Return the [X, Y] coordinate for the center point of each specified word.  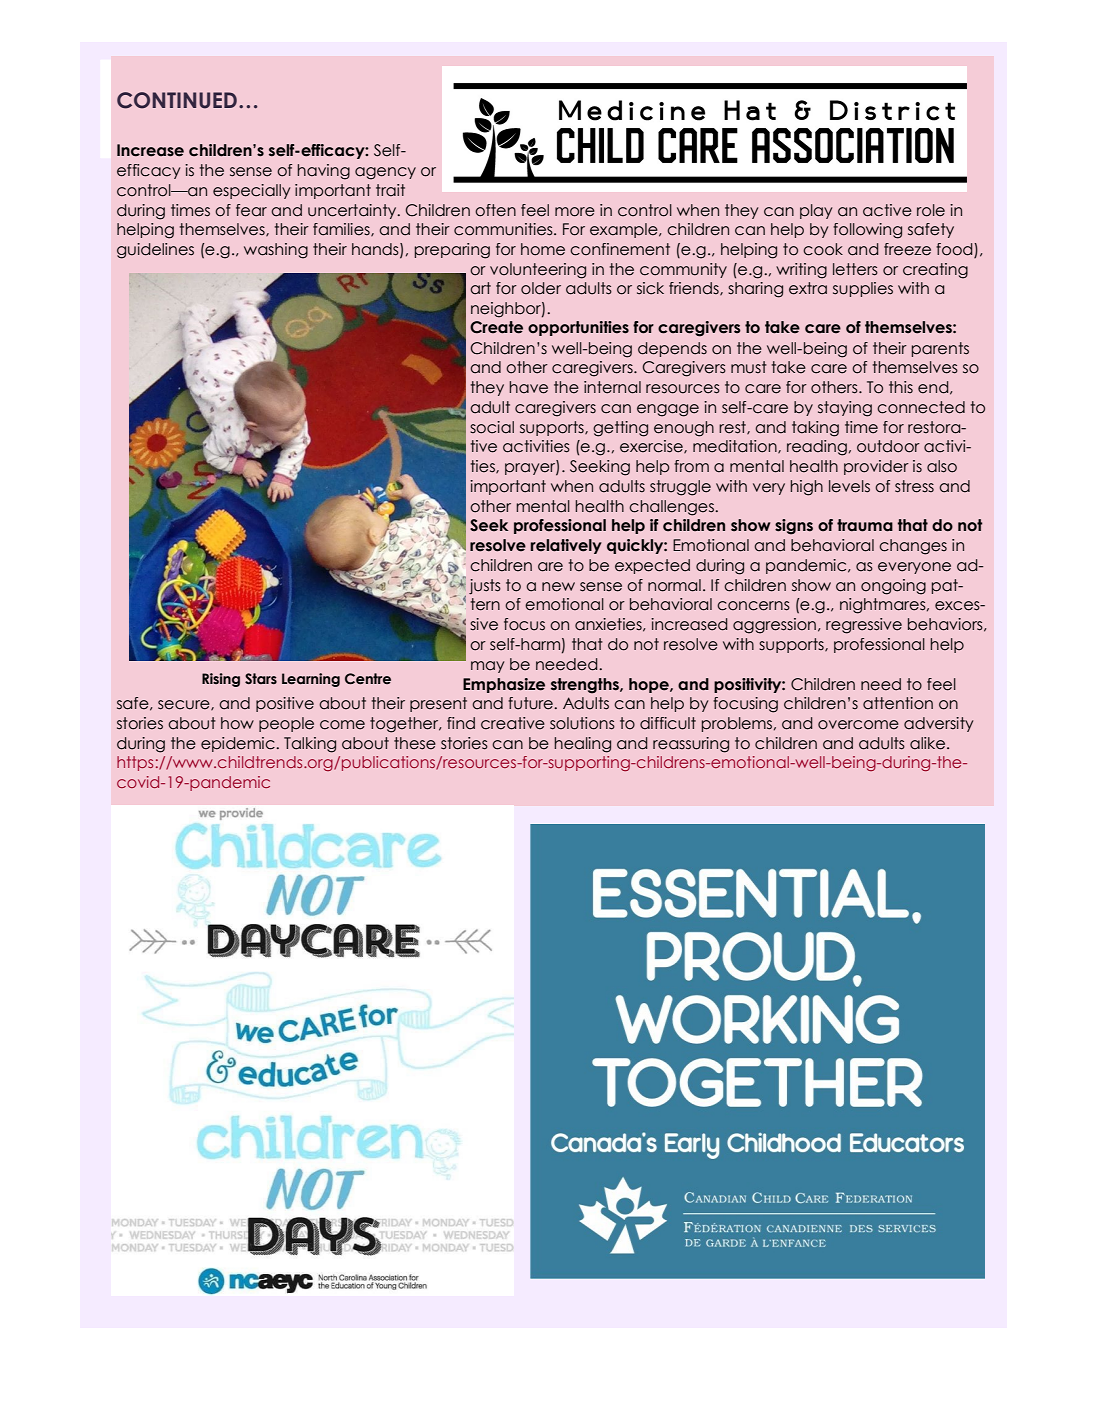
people [286, 724]
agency [385, 173]
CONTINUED [177, 100]
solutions [582, 723]
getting [620, 429]
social [492, 427]
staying [845, 409]
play [816, 211]
